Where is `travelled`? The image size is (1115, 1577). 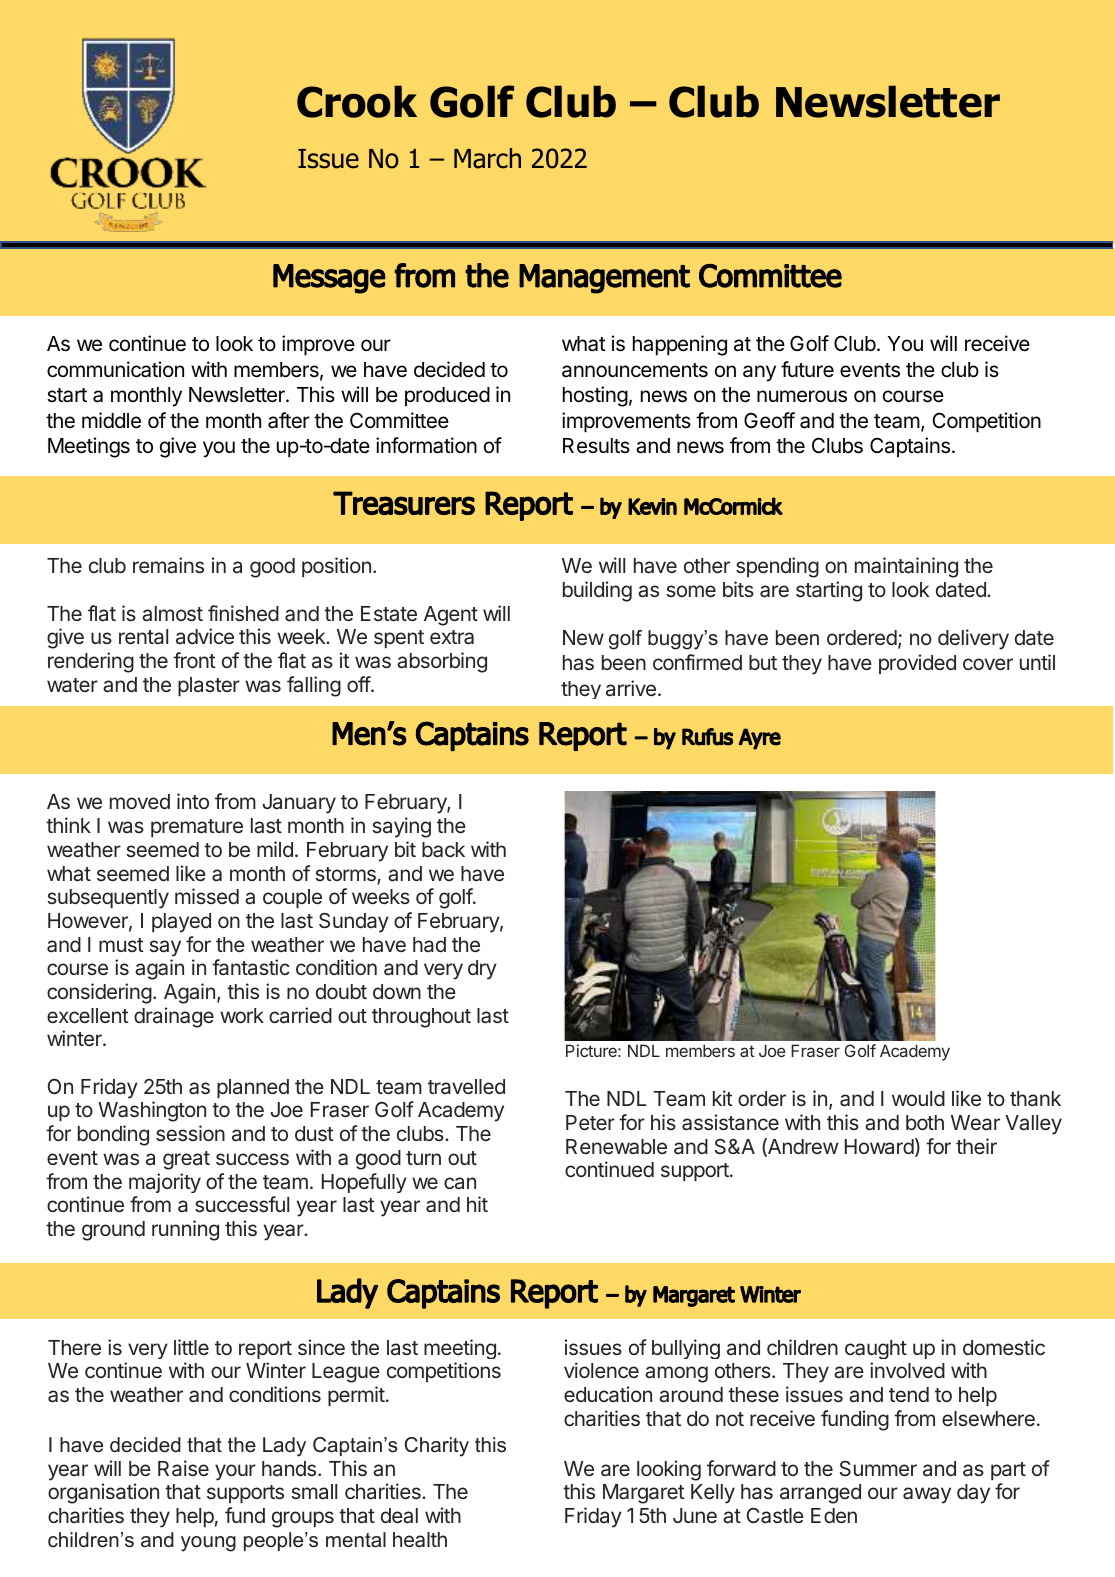
travelled is located at coordinates (466, 1086).
